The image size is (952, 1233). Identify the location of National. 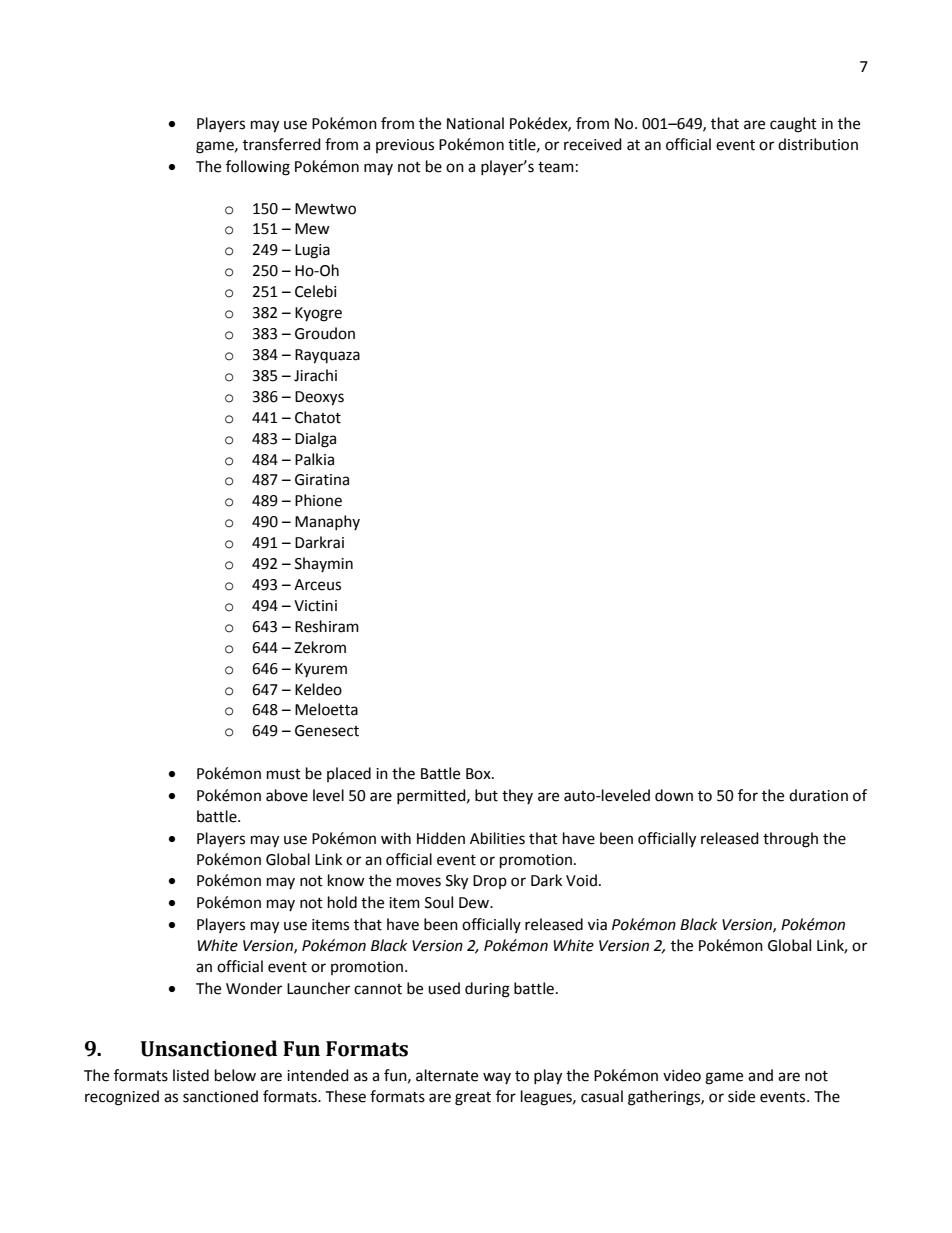
(475, 123).
